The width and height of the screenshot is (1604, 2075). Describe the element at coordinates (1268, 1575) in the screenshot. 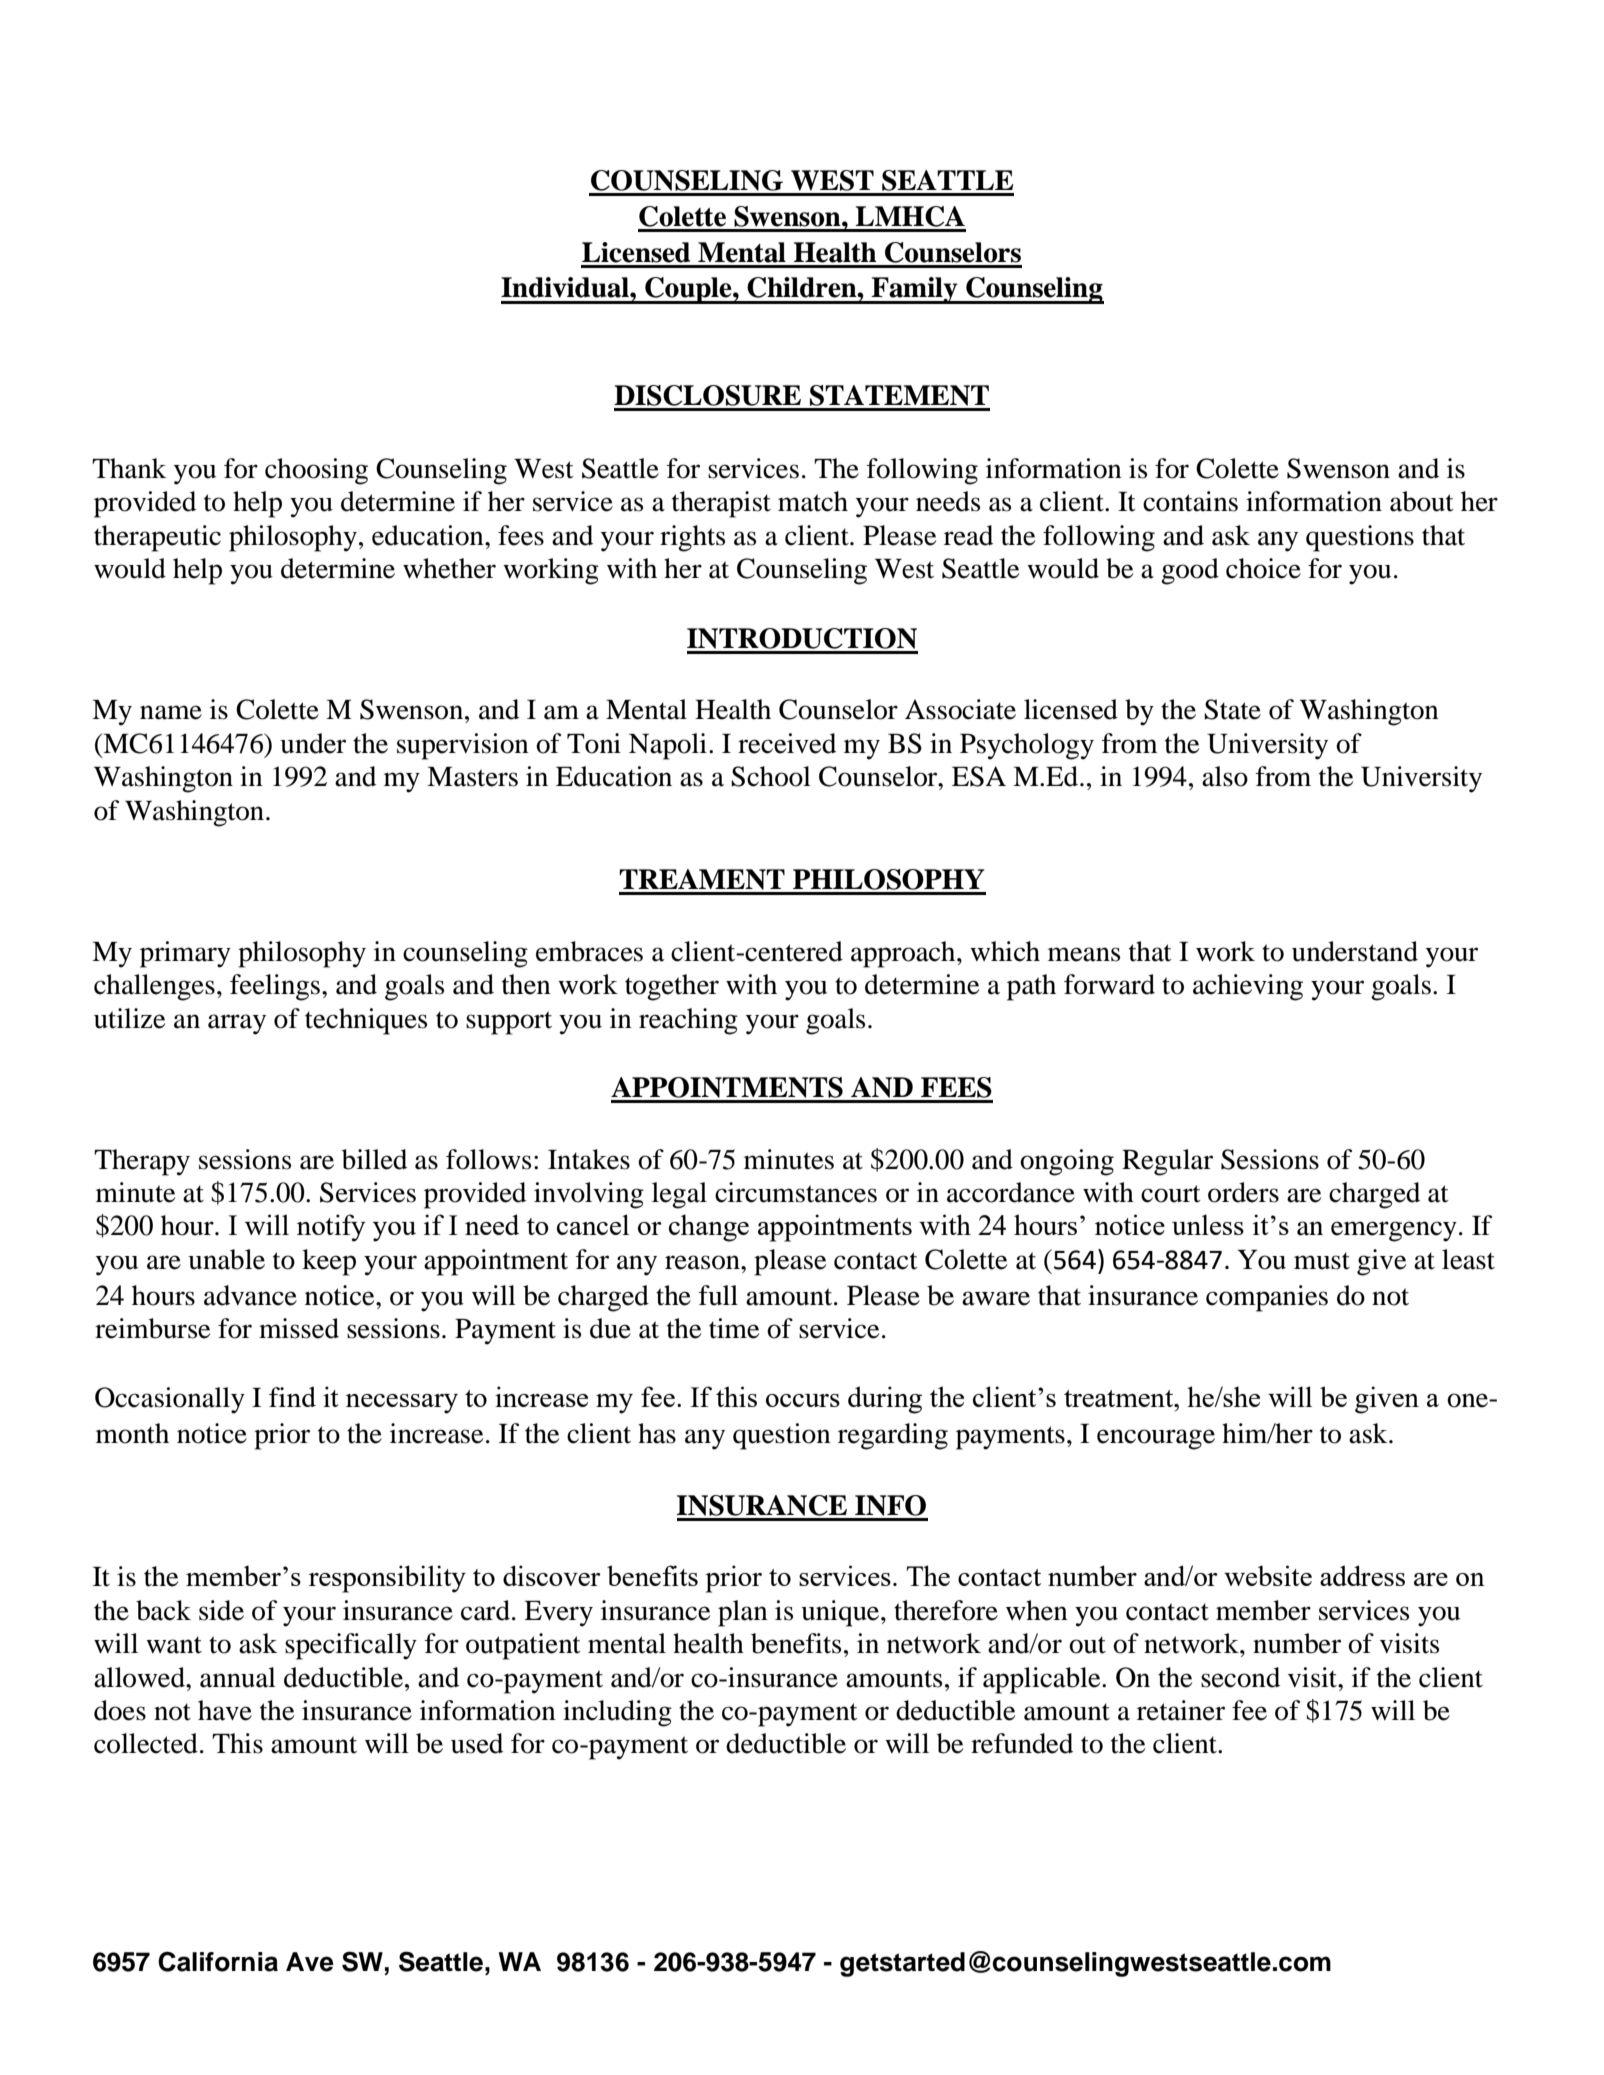

I see `website` at that location.
